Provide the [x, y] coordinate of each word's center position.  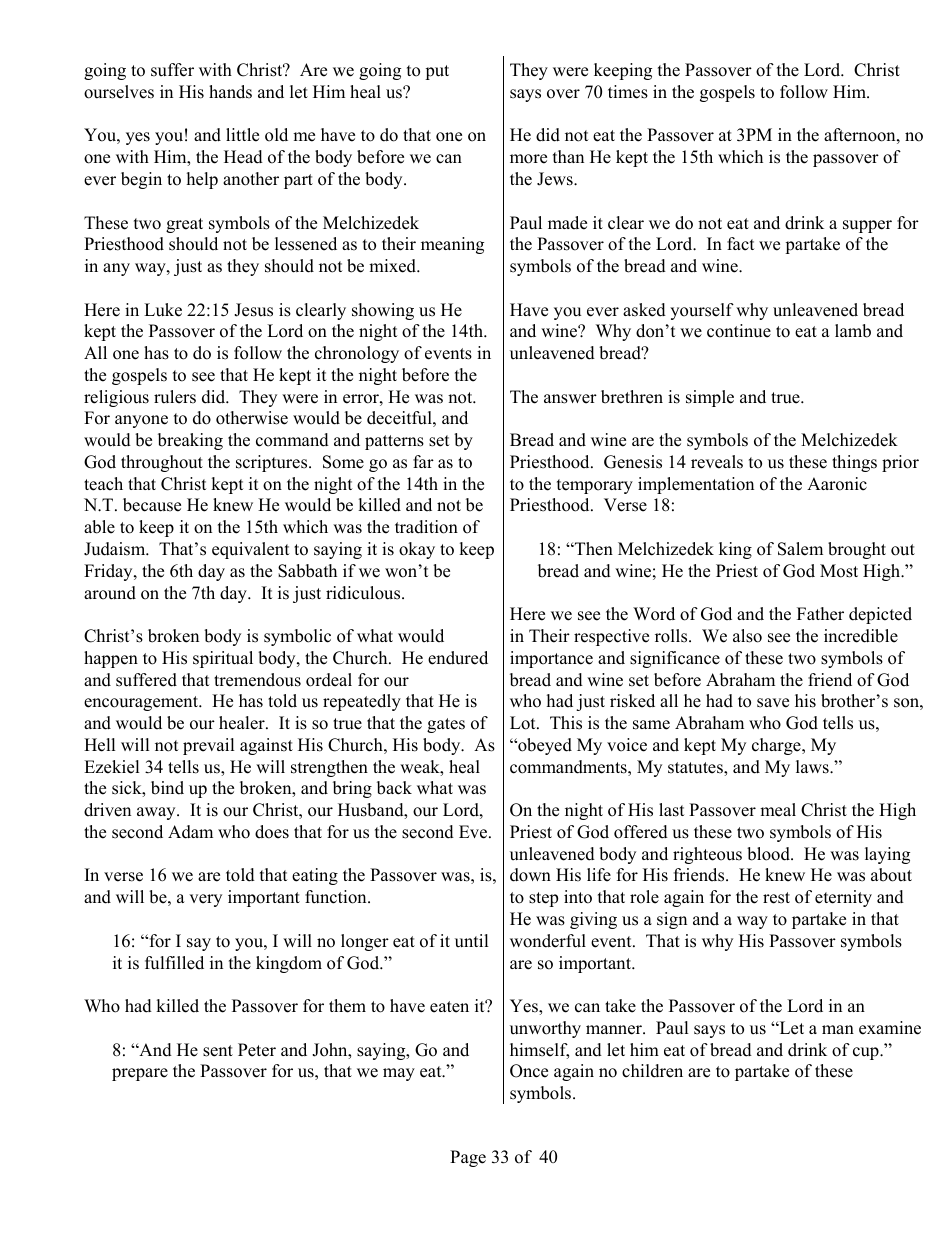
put [437, 72]
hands [230, 92]
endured [458, 658]
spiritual [223, 659]
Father [820, 614]
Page [468, 1158]
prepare [140, 1074]
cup [867, 1053]
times [628, 92]
